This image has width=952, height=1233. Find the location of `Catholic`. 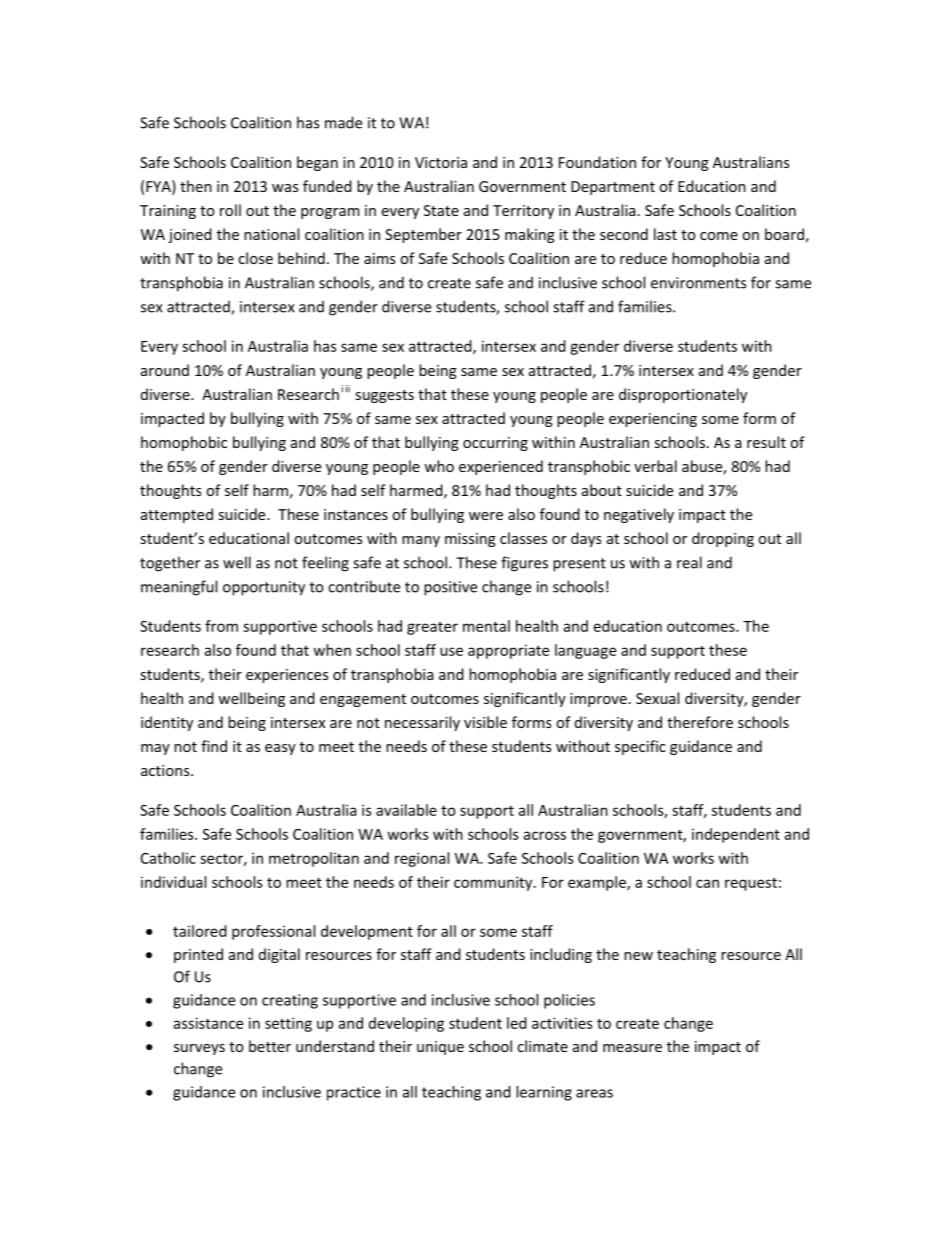

Catholic is located at coordinates (168, 858).
